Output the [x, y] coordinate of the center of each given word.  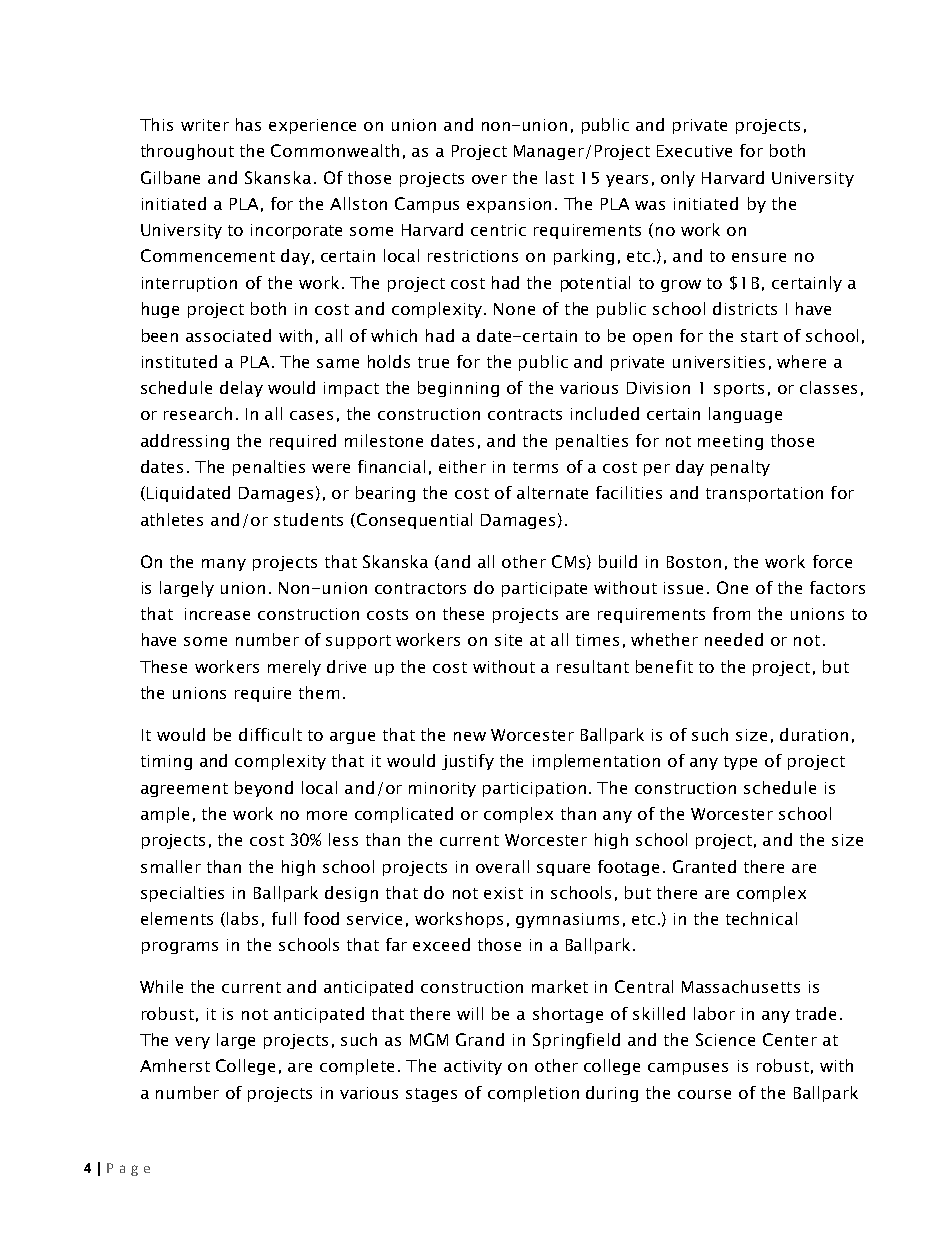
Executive [694, 151]
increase [217, 614]
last [560, 177]
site [508, 640]
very [192, 1043]
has [248, 124]
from [731, 613]
